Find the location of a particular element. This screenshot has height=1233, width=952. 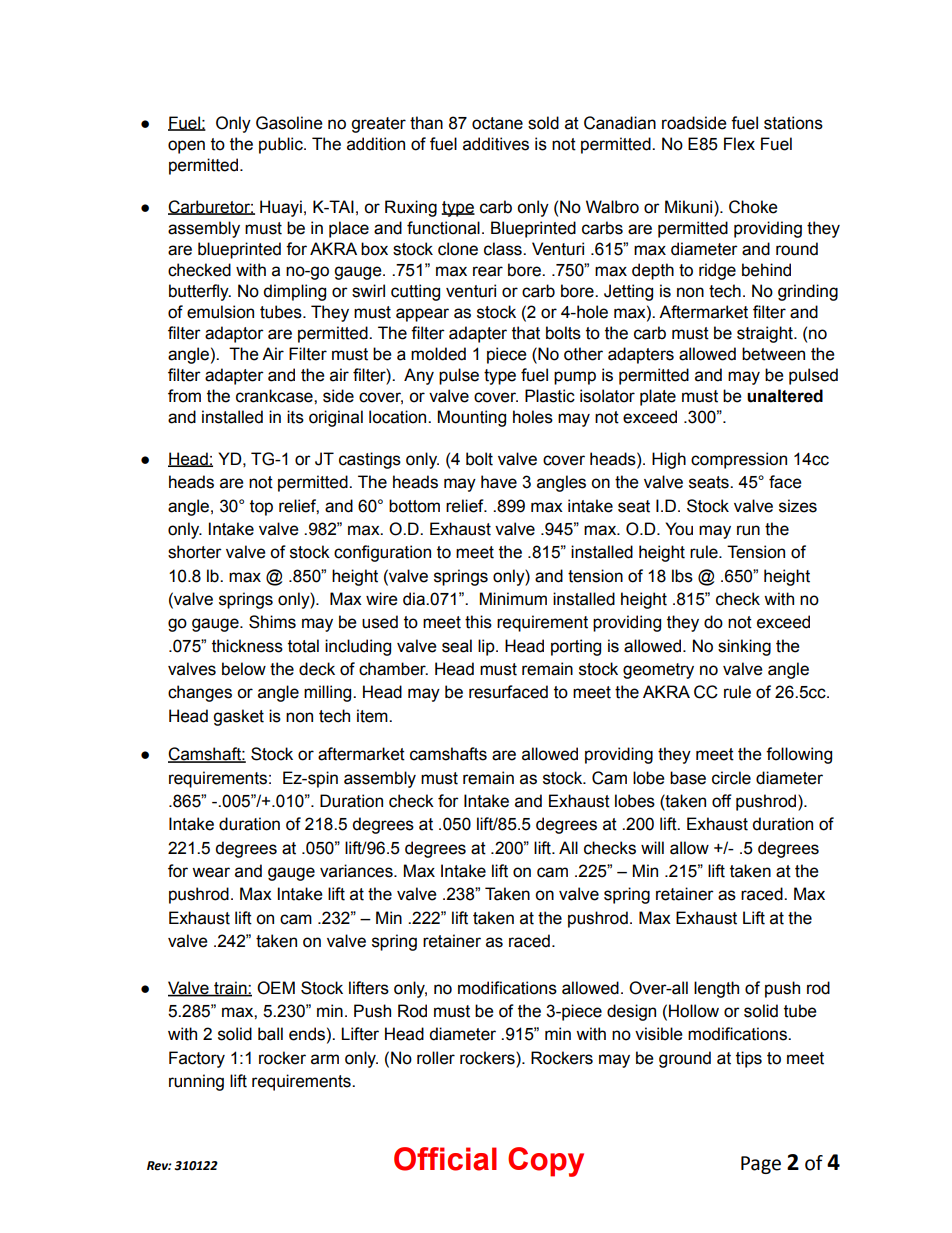

will is located at coordinates (652, 847).
